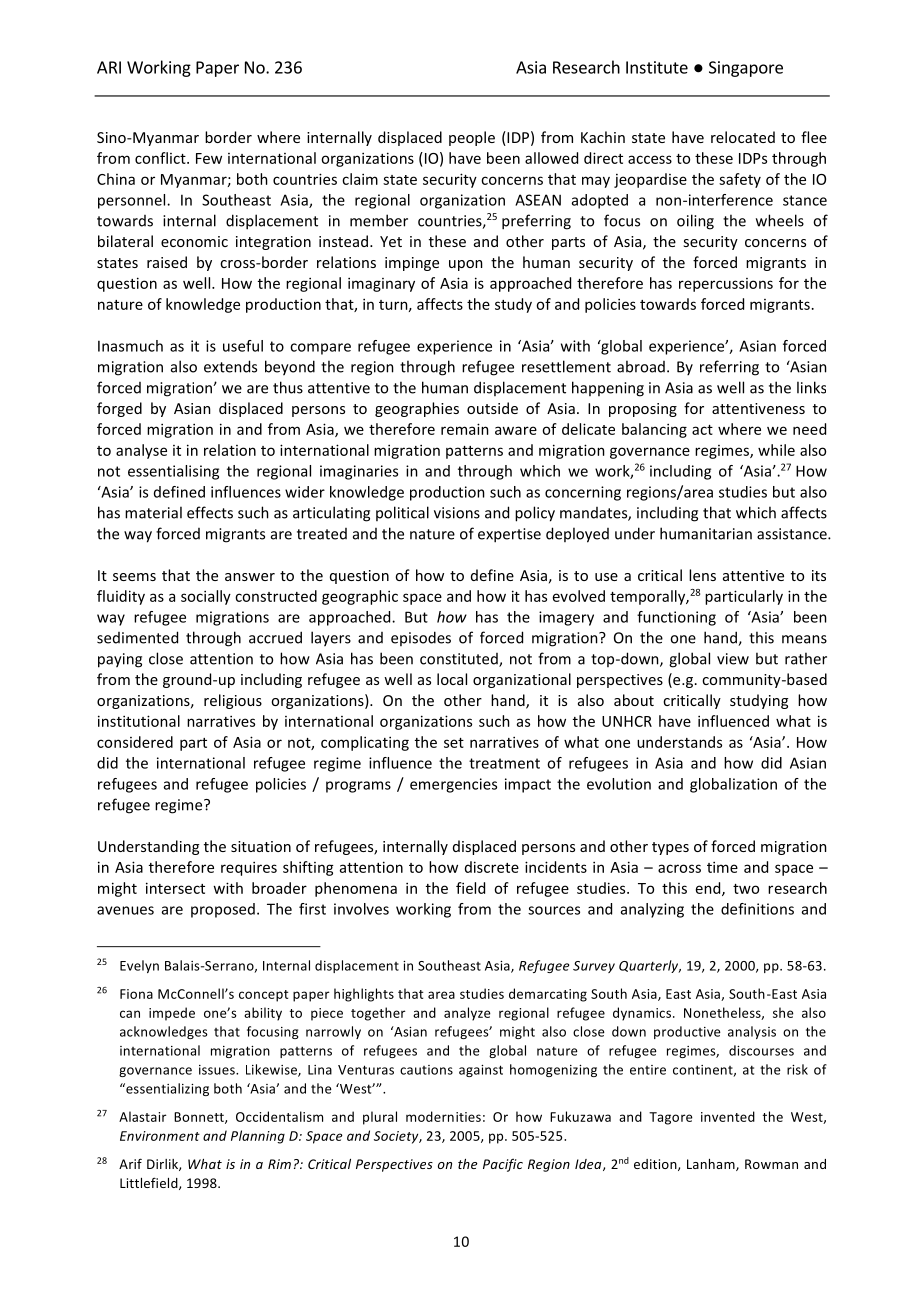 The height and width of the screenshot is (1307, 924). What do you see at coordinates (492, 408) in the screenshot?
I see `outside` at bounding box center [492, 408].
